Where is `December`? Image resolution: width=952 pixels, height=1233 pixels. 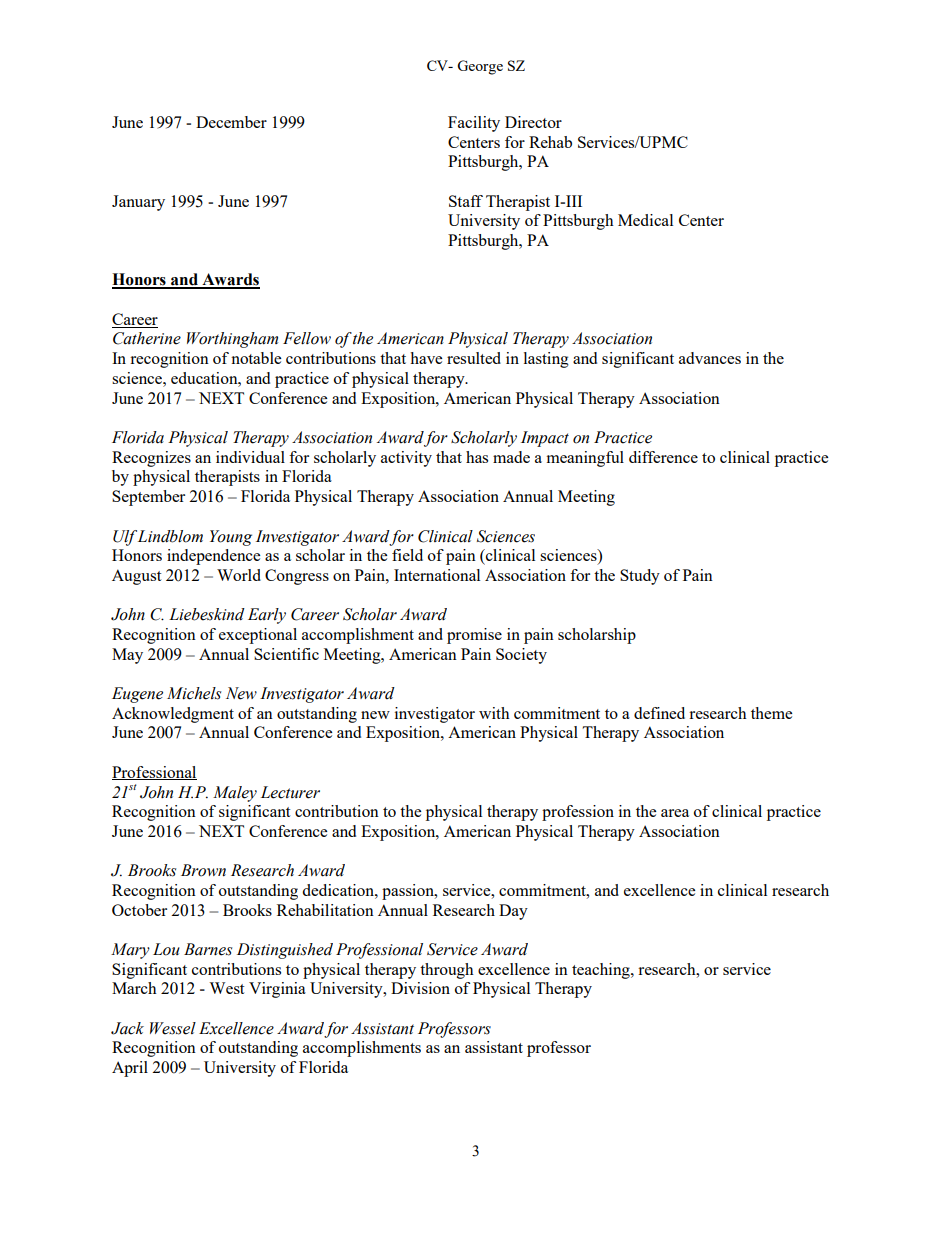
December is located at coordinates (231, 122).
